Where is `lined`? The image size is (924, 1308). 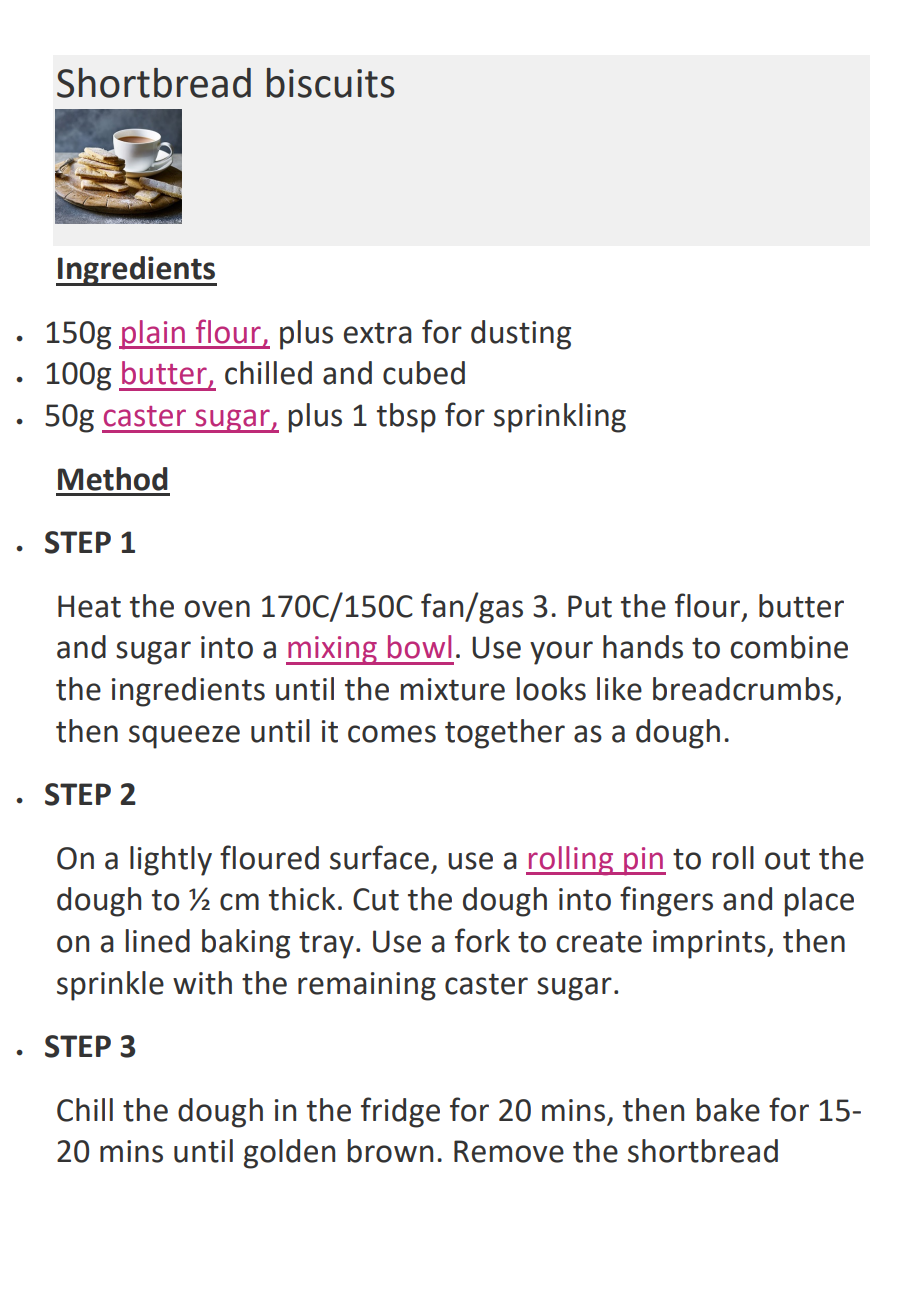
lined is located at coordinates (158, 941).
